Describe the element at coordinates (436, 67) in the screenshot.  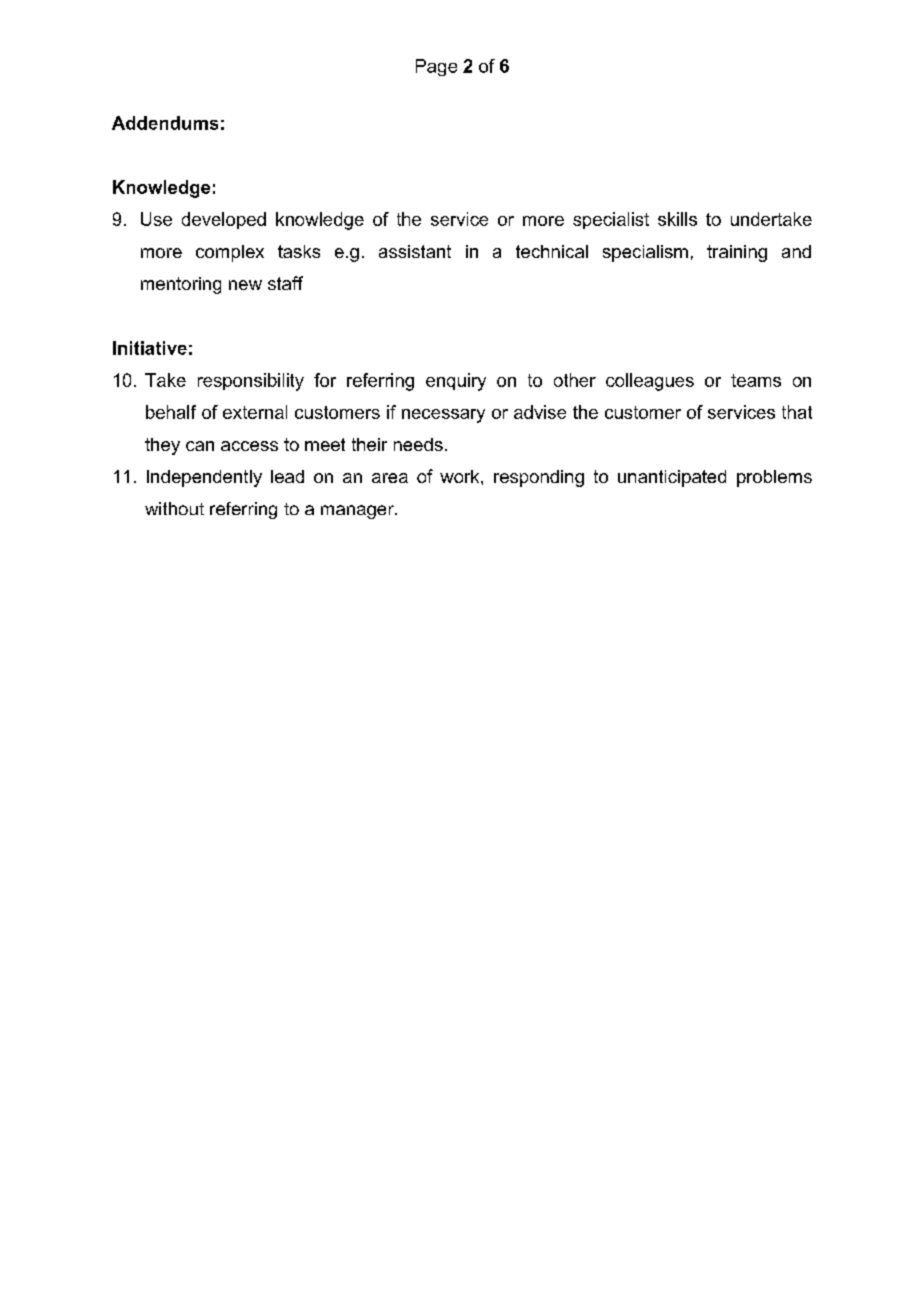
I see `Page` at that location.
